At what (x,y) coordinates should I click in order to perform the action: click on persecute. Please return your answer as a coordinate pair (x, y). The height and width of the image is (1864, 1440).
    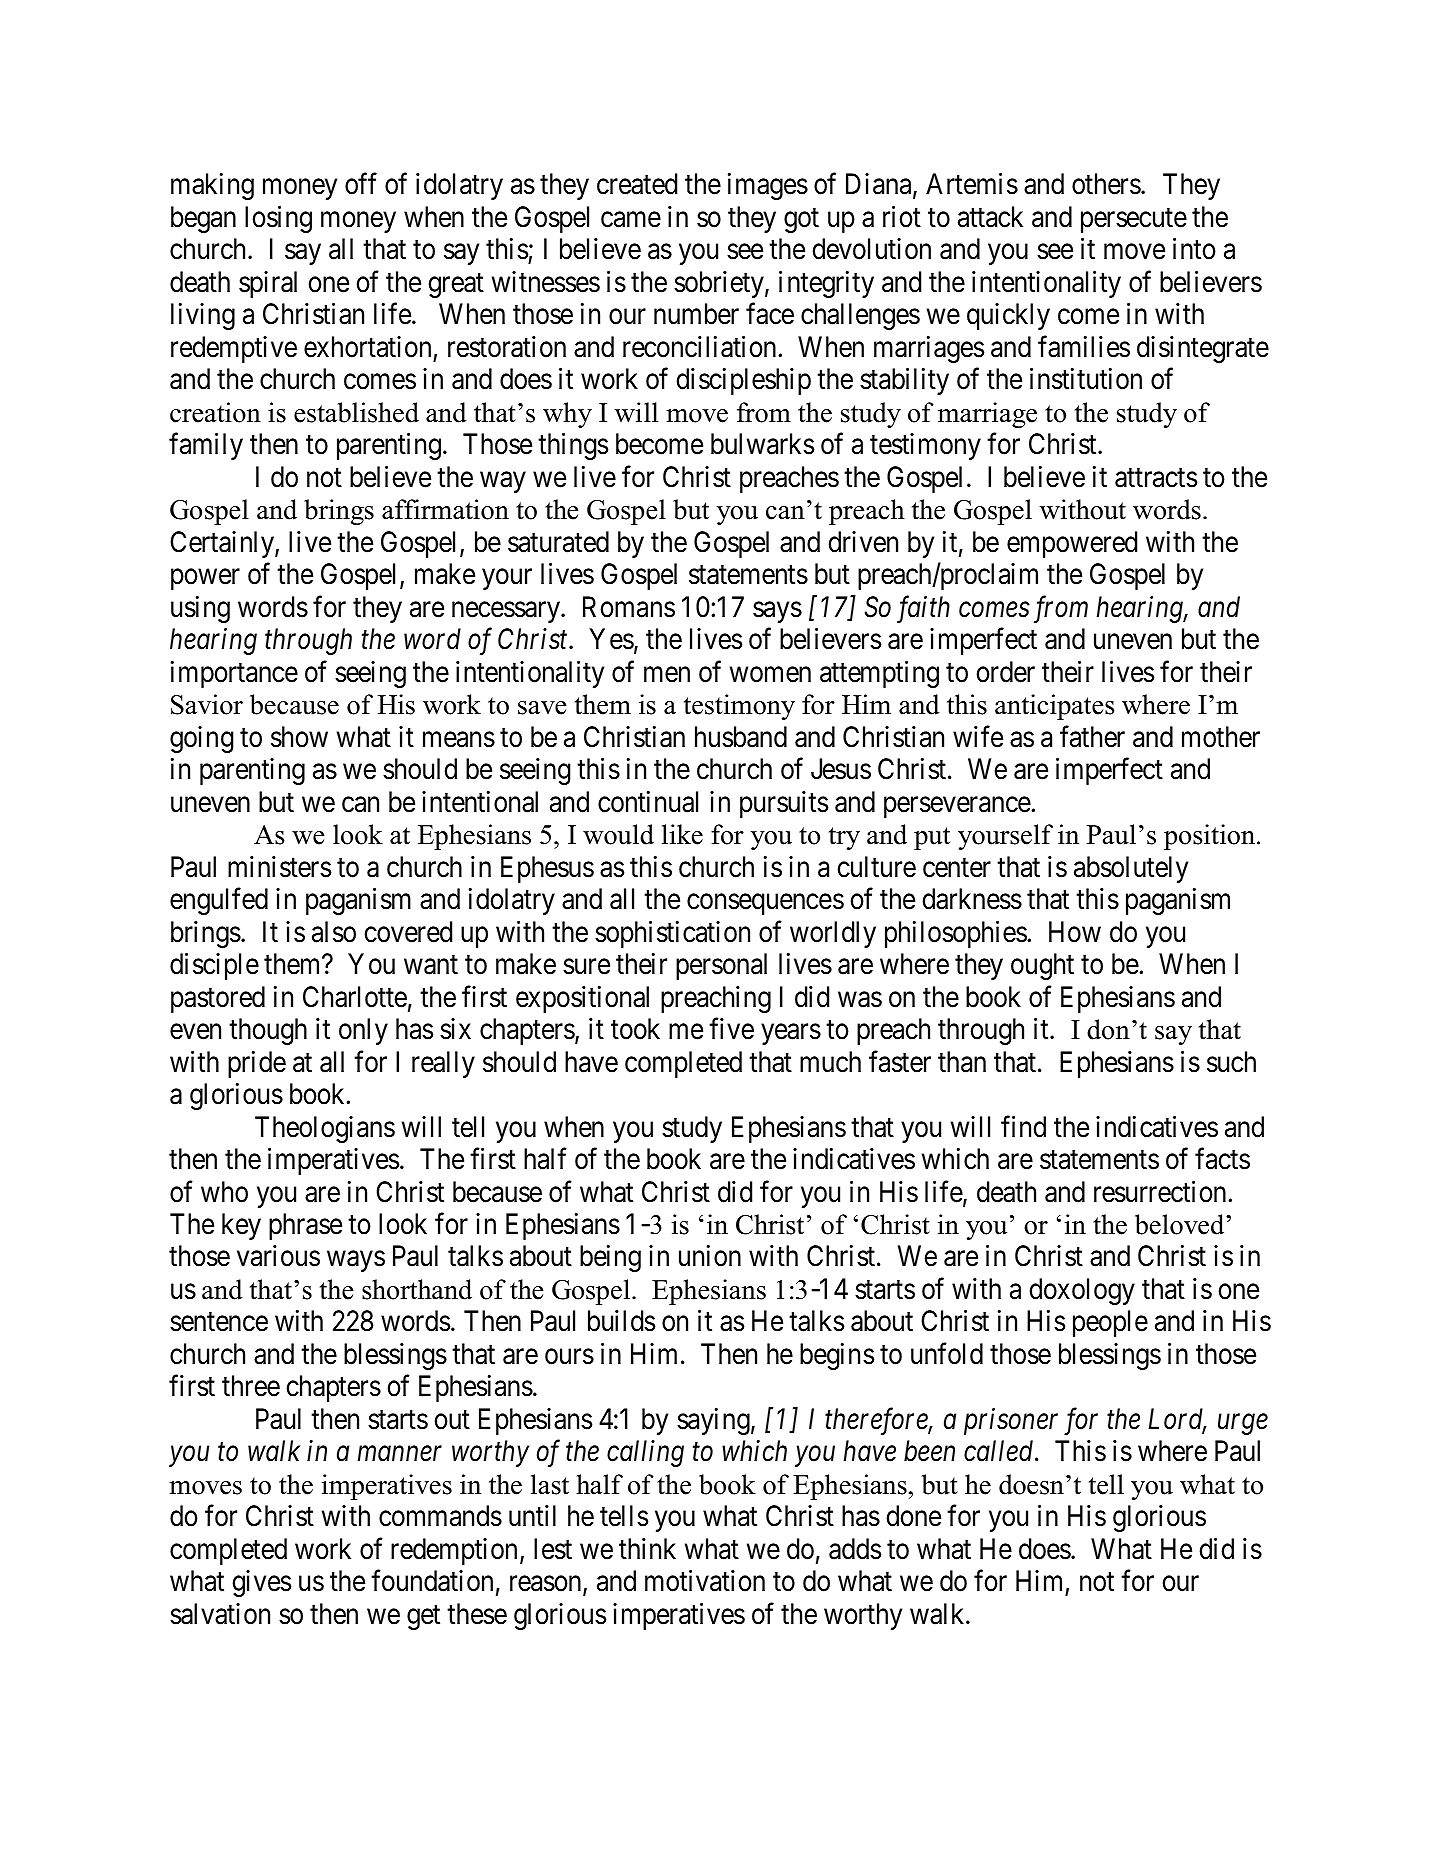
    Looking at the image, I should click on (1134, 221).
